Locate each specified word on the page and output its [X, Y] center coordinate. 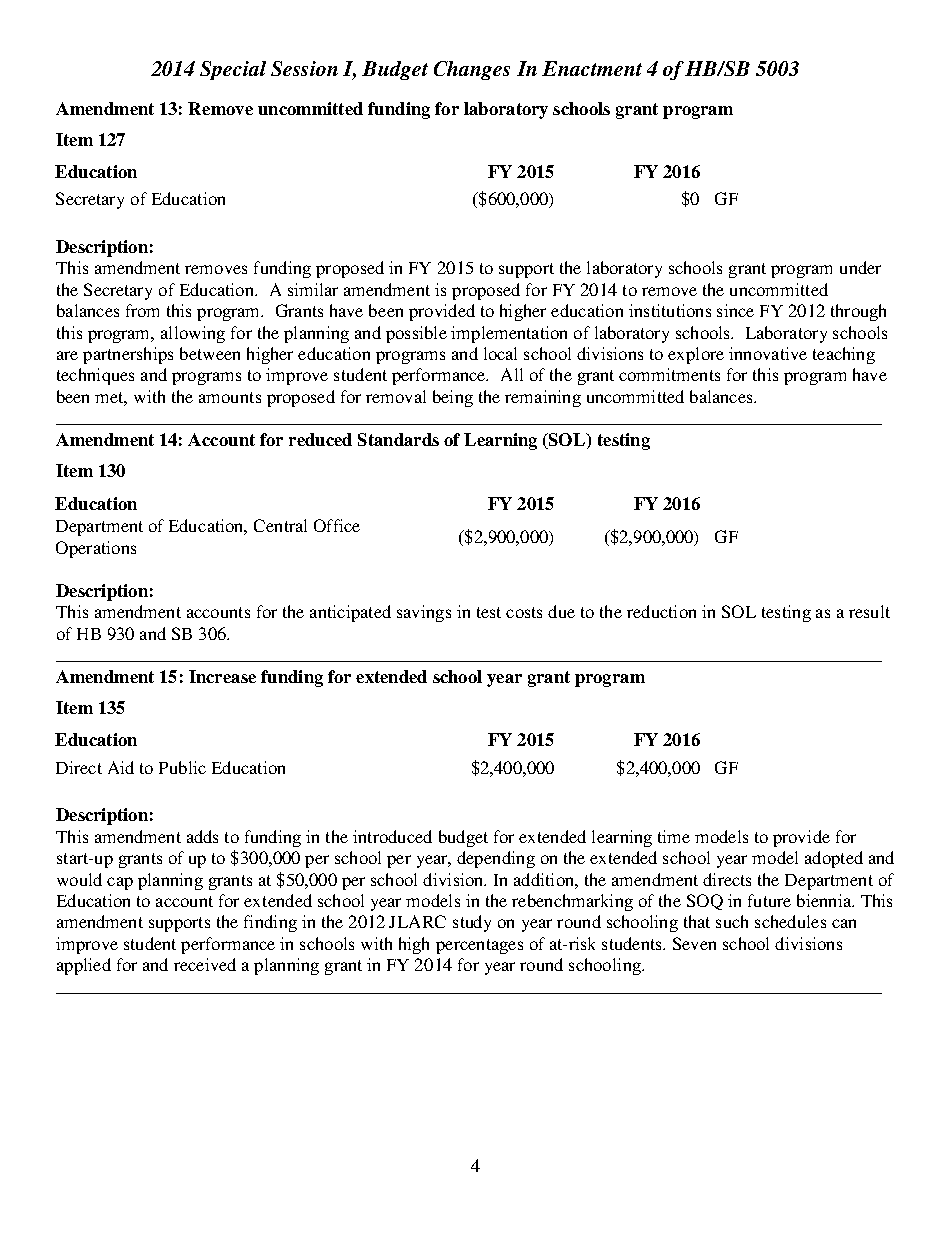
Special [233, 70]
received [205, 964]
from [142, 310]
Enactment [592, 68]
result [869, 611]
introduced [392, 836]
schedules [790, 921]
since [735, 310]
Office [337, 525]
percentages [479, 946]
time [674, 836]
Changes [472, 70]
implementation [509, 334]
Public [182, 767]
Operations [96, 549]
